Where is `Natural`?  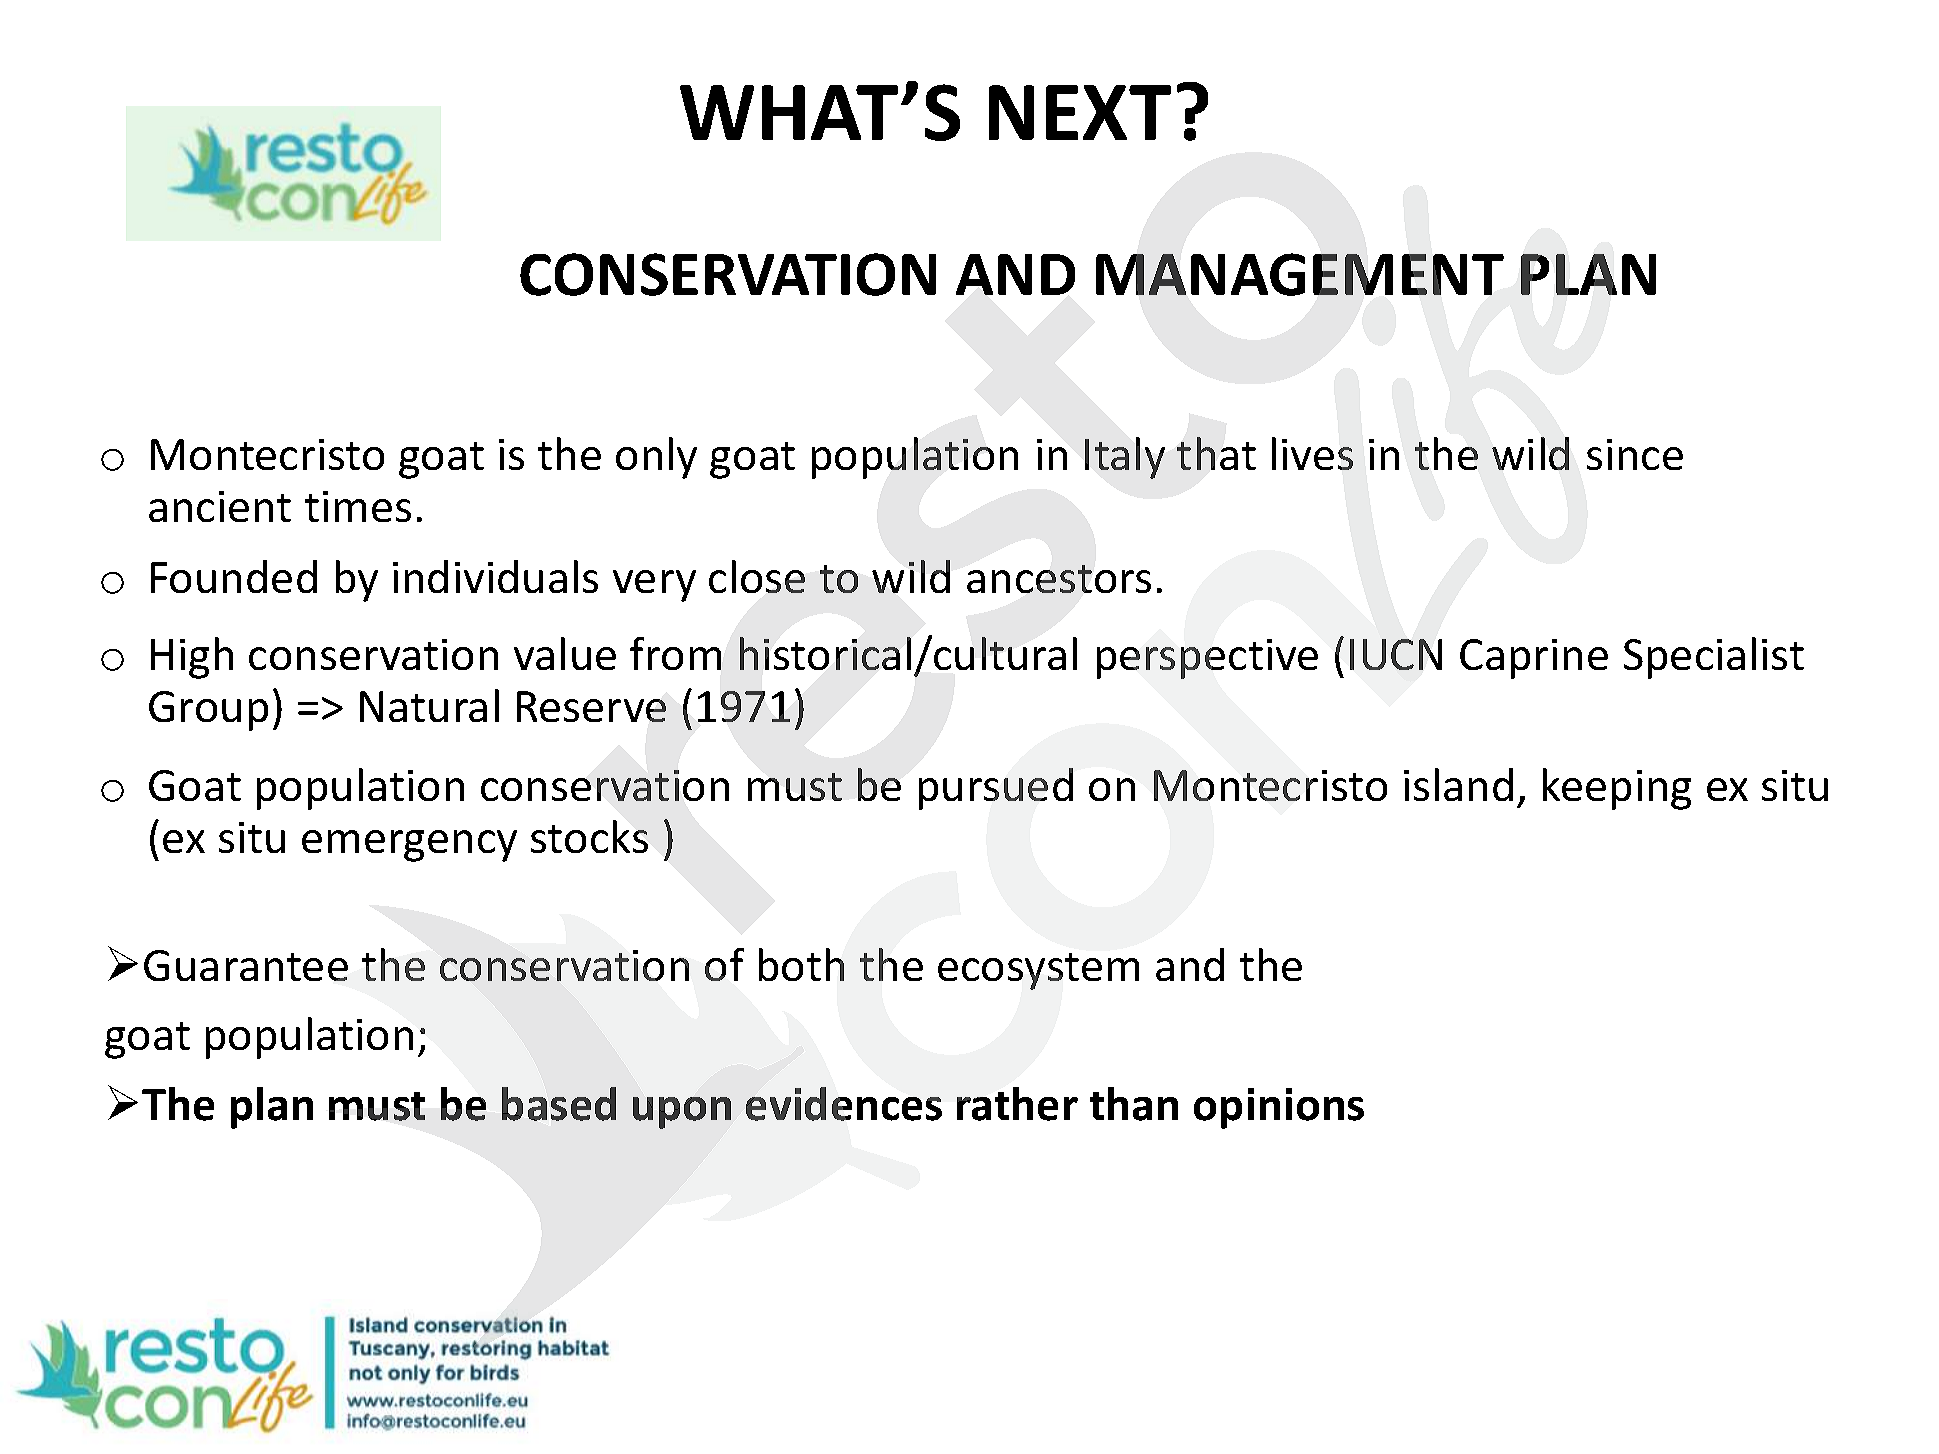
Natural is located at coordinates (429, 705).
